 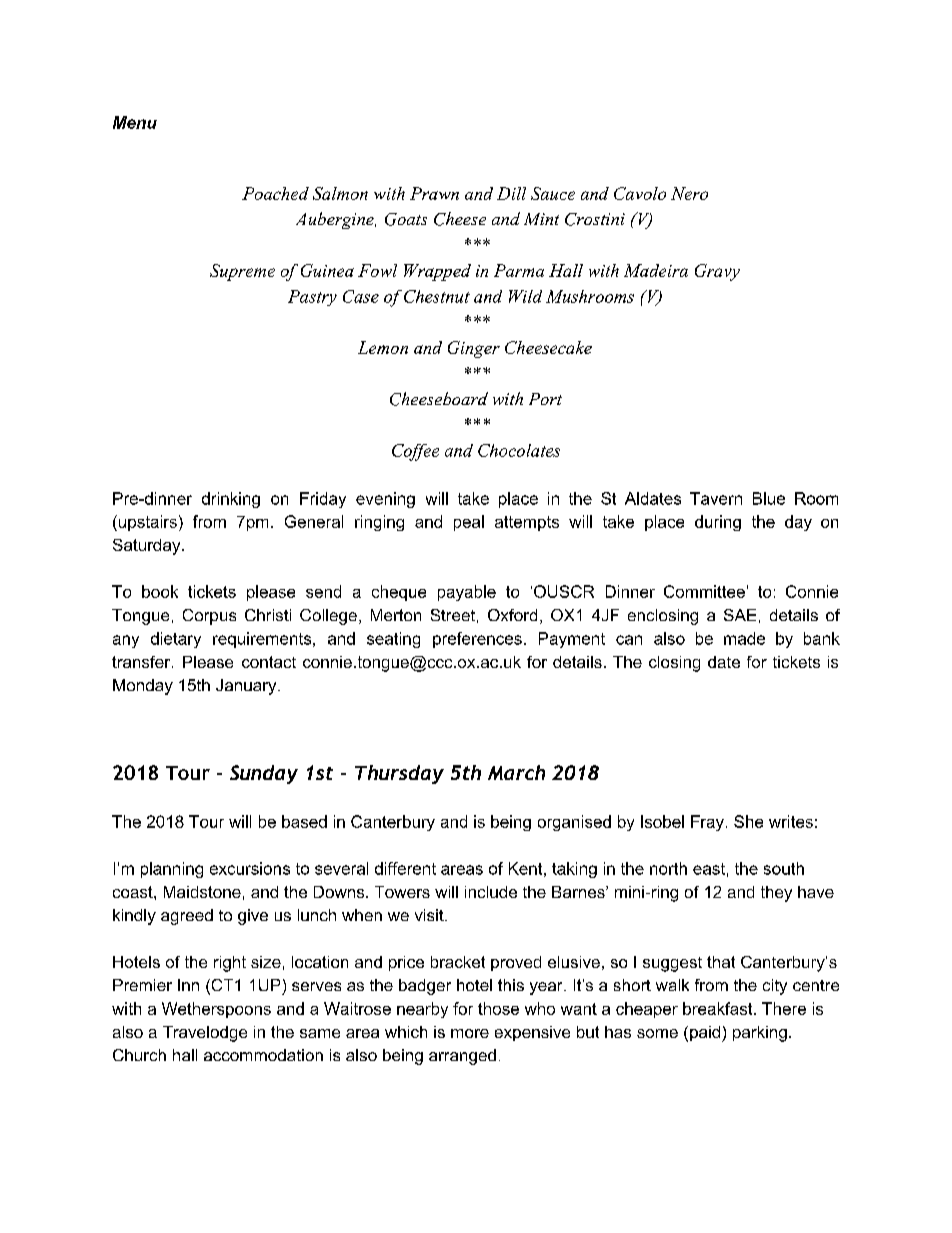 What do you see at coordinates (209, 617) in the screenshot?
I see `Corpus` at bounding box center [209, 617].
